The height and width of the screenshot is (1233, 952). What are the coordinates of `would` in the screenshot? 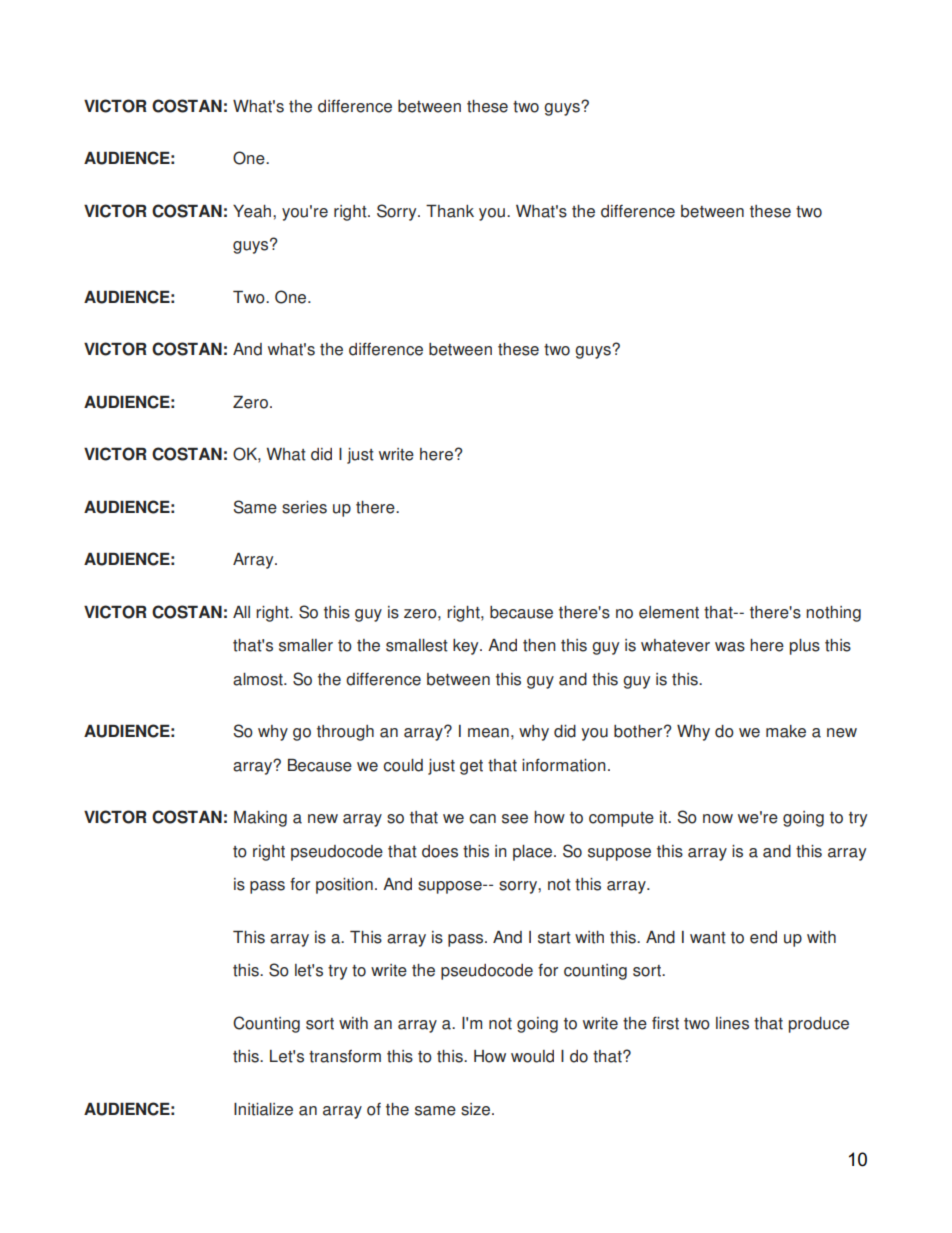 It's located at (532, 1056).
